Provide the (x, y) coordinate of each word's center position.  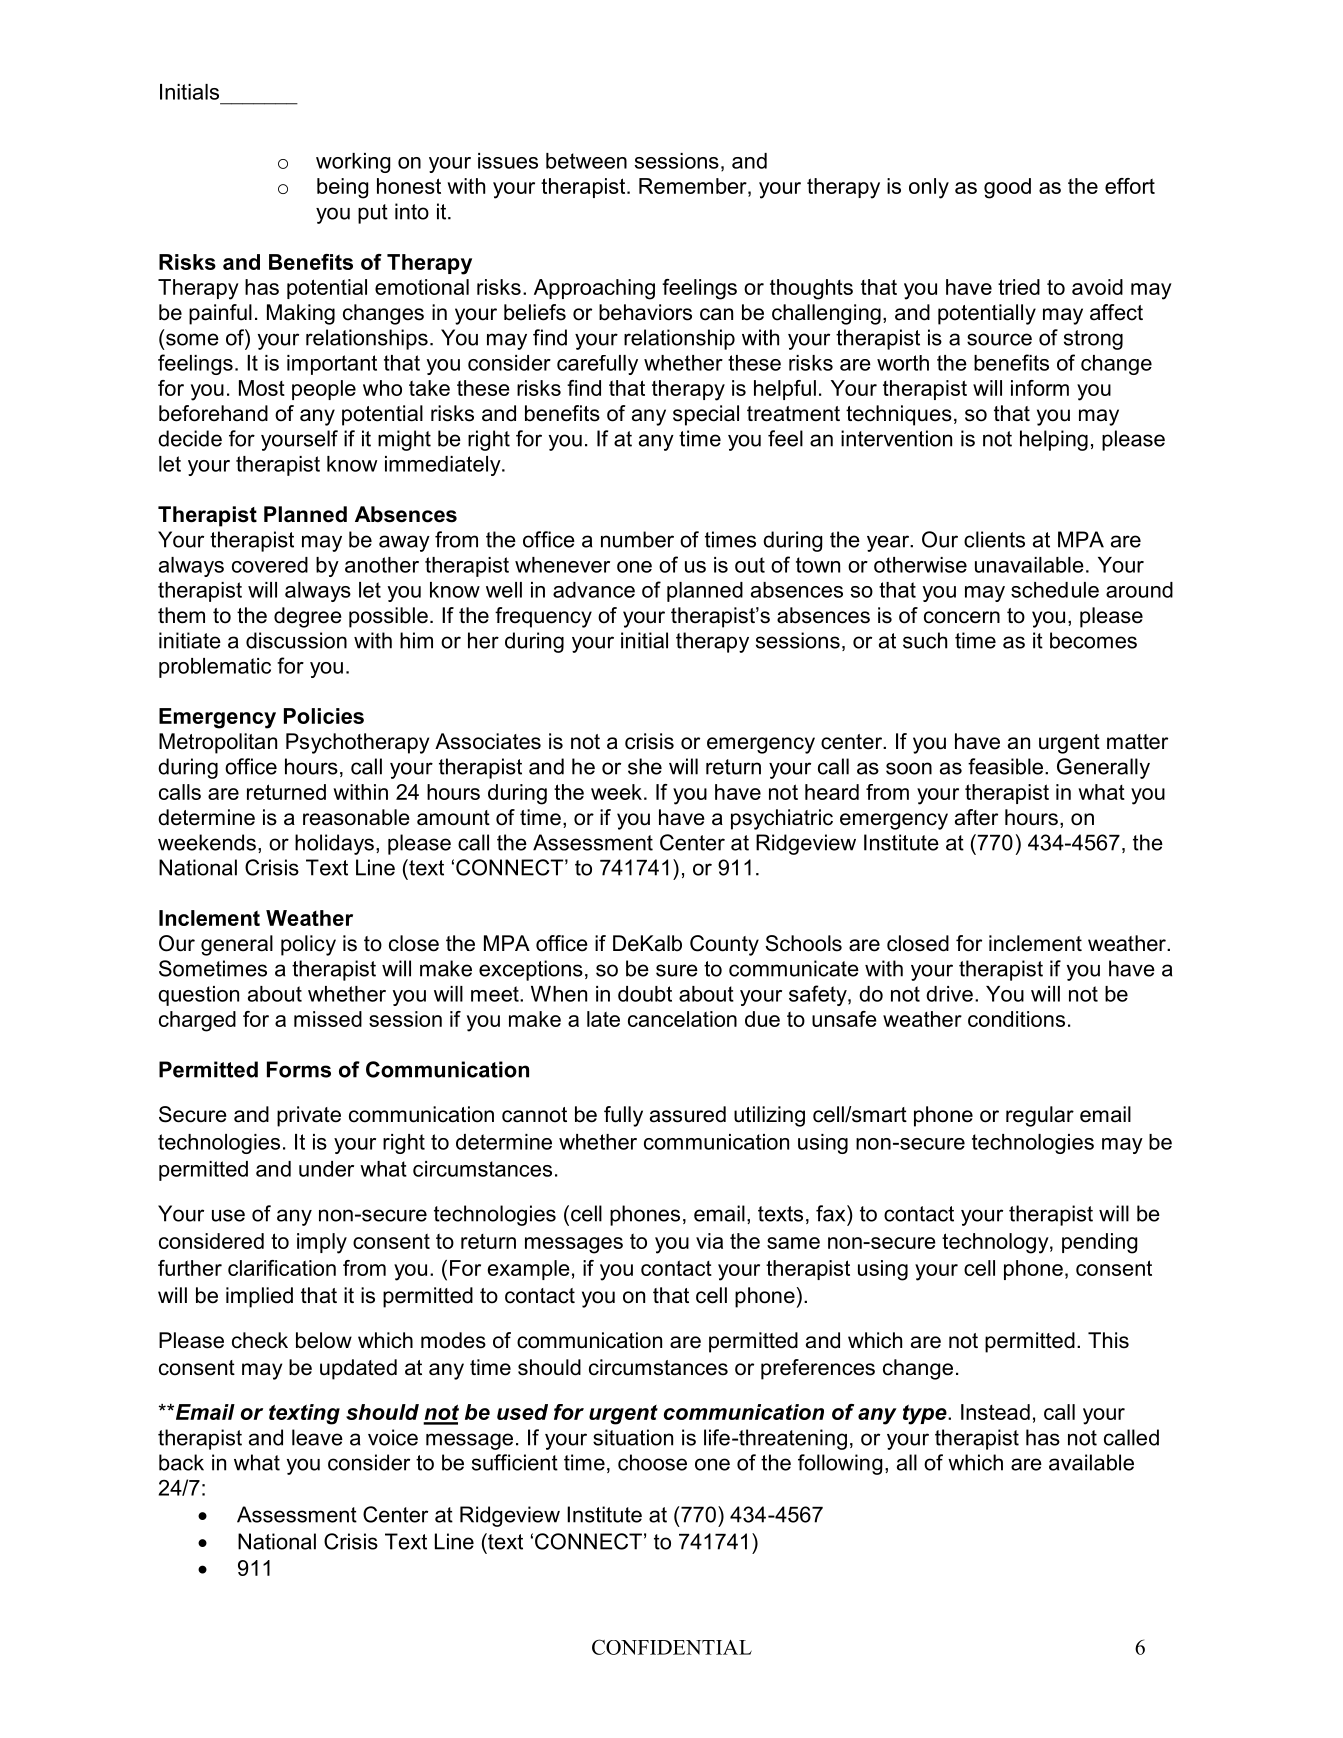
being (342, 188)
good (1007, 188)
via (709, 1241)
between (586, 161)
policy (308, 945)
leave (317, 1437)
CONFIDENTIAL (672, 1647)
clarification (282, 1268)
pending (1099, 1243)
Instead (995, 1412)
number (637, 539)
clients (994, 539)
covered (270, 565)
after (976, 817)
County (724, 945)
